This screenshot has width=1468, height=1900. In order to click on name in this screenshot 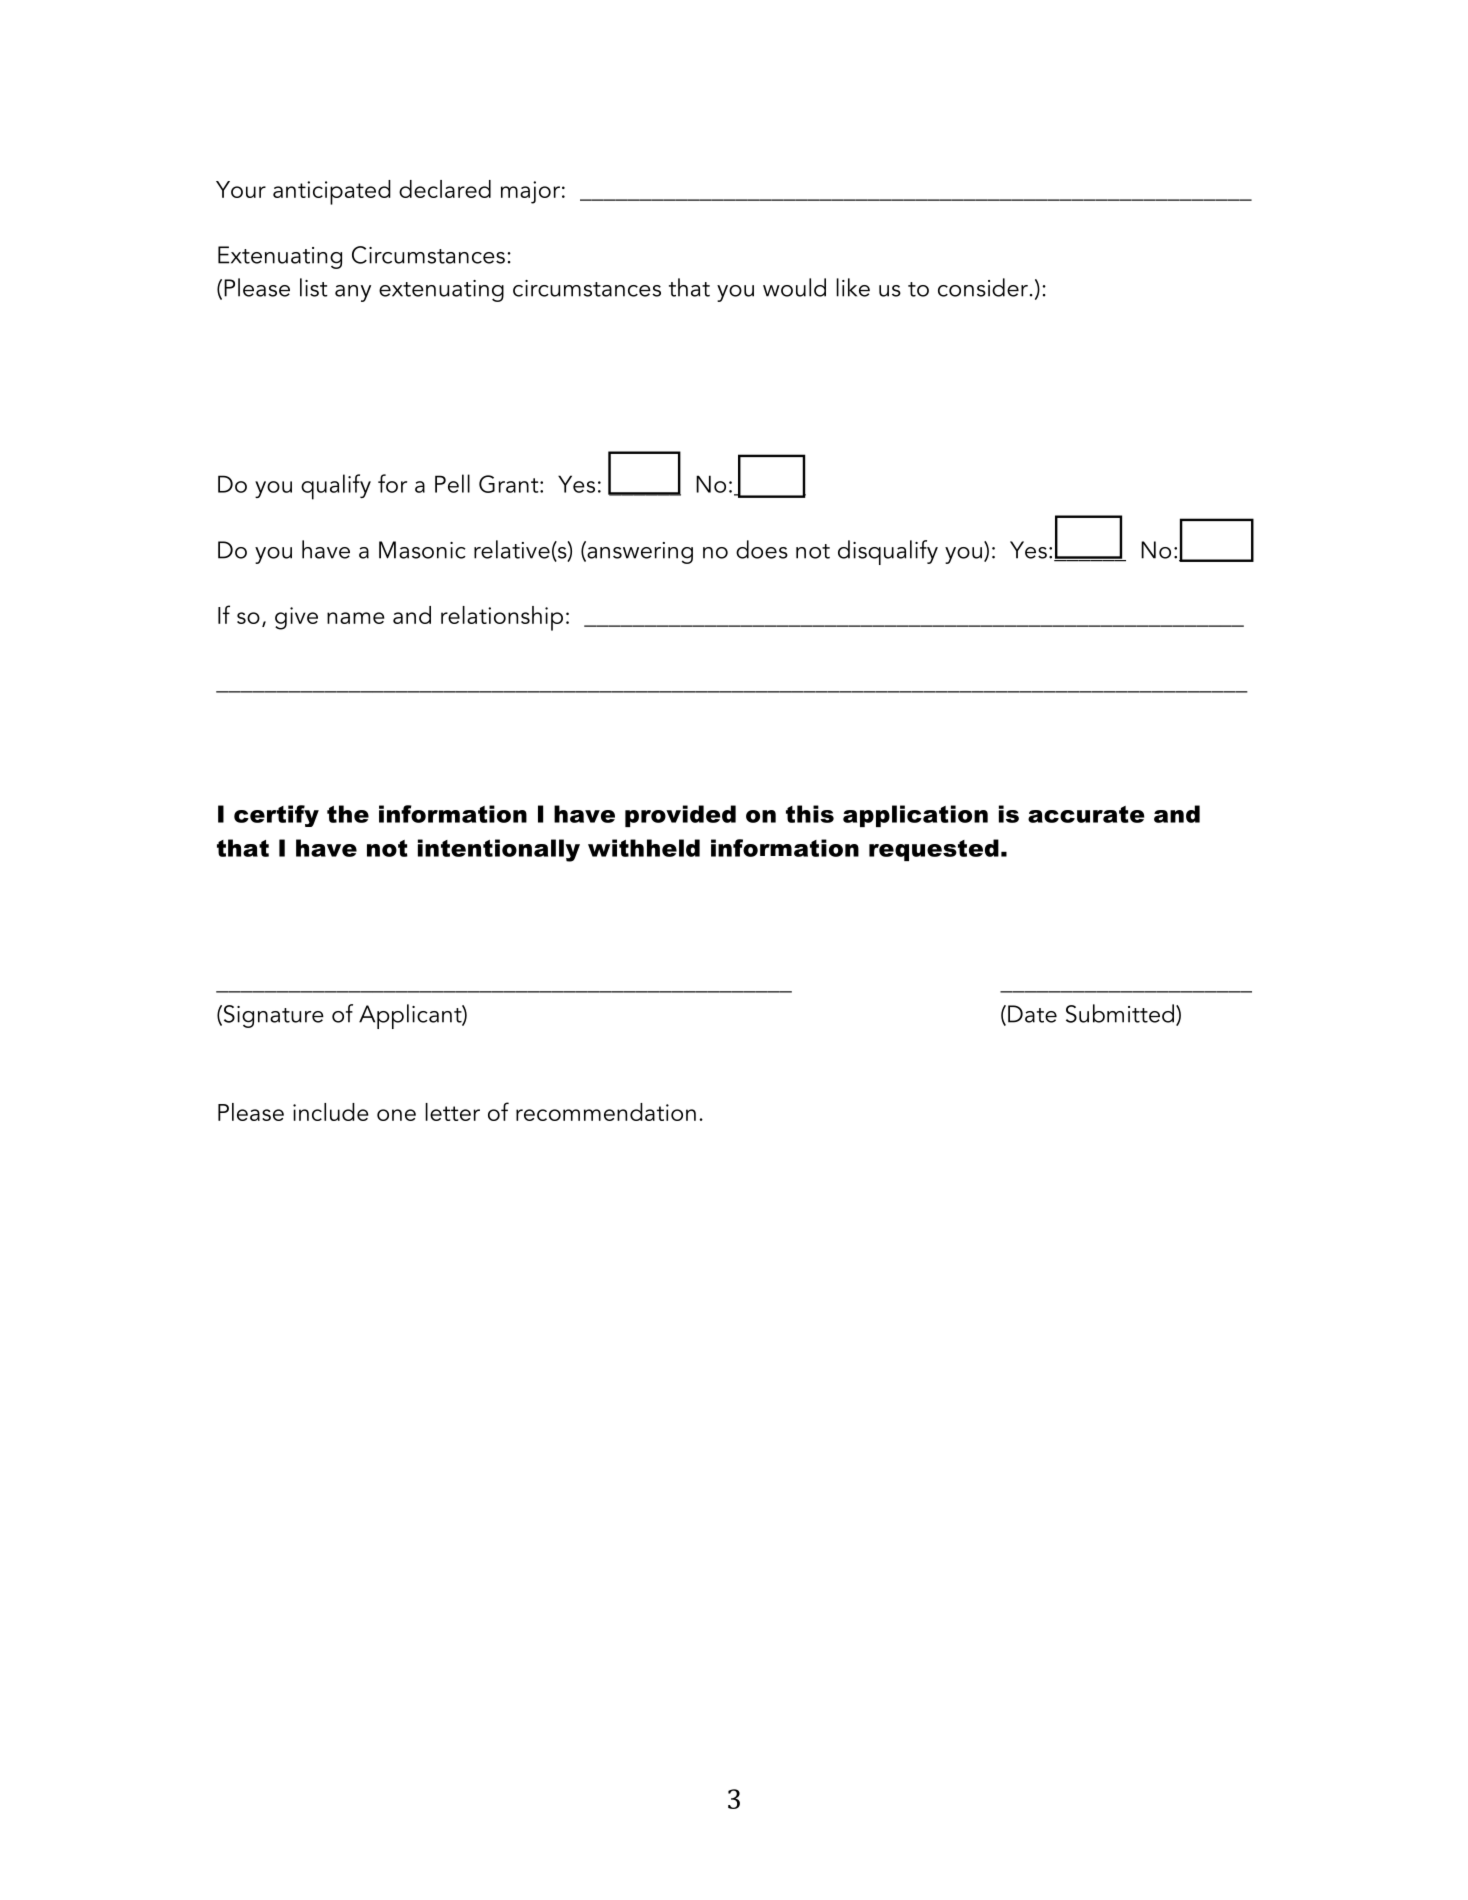, I will do `click(356, 618)`.
